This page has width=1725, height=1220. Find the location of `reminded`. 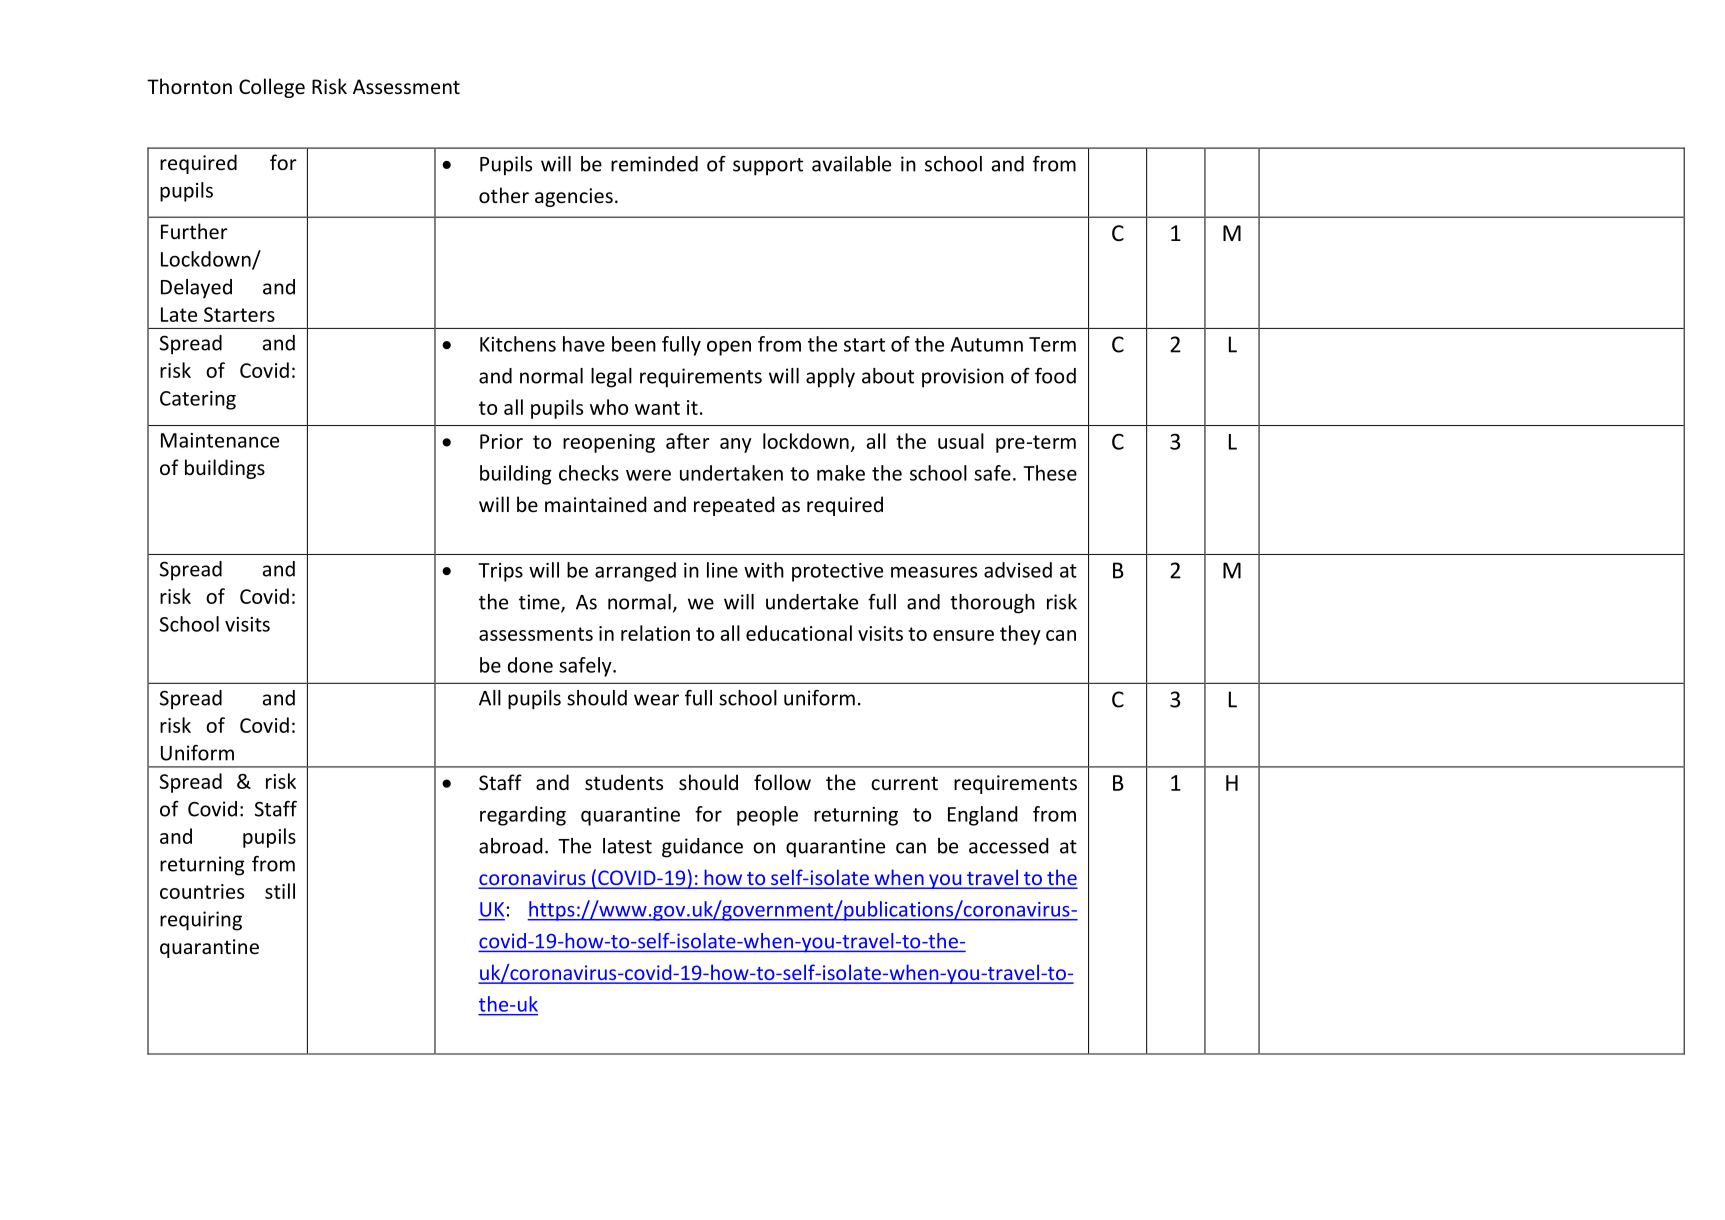

reminded is located at coordinates (654, 164).
